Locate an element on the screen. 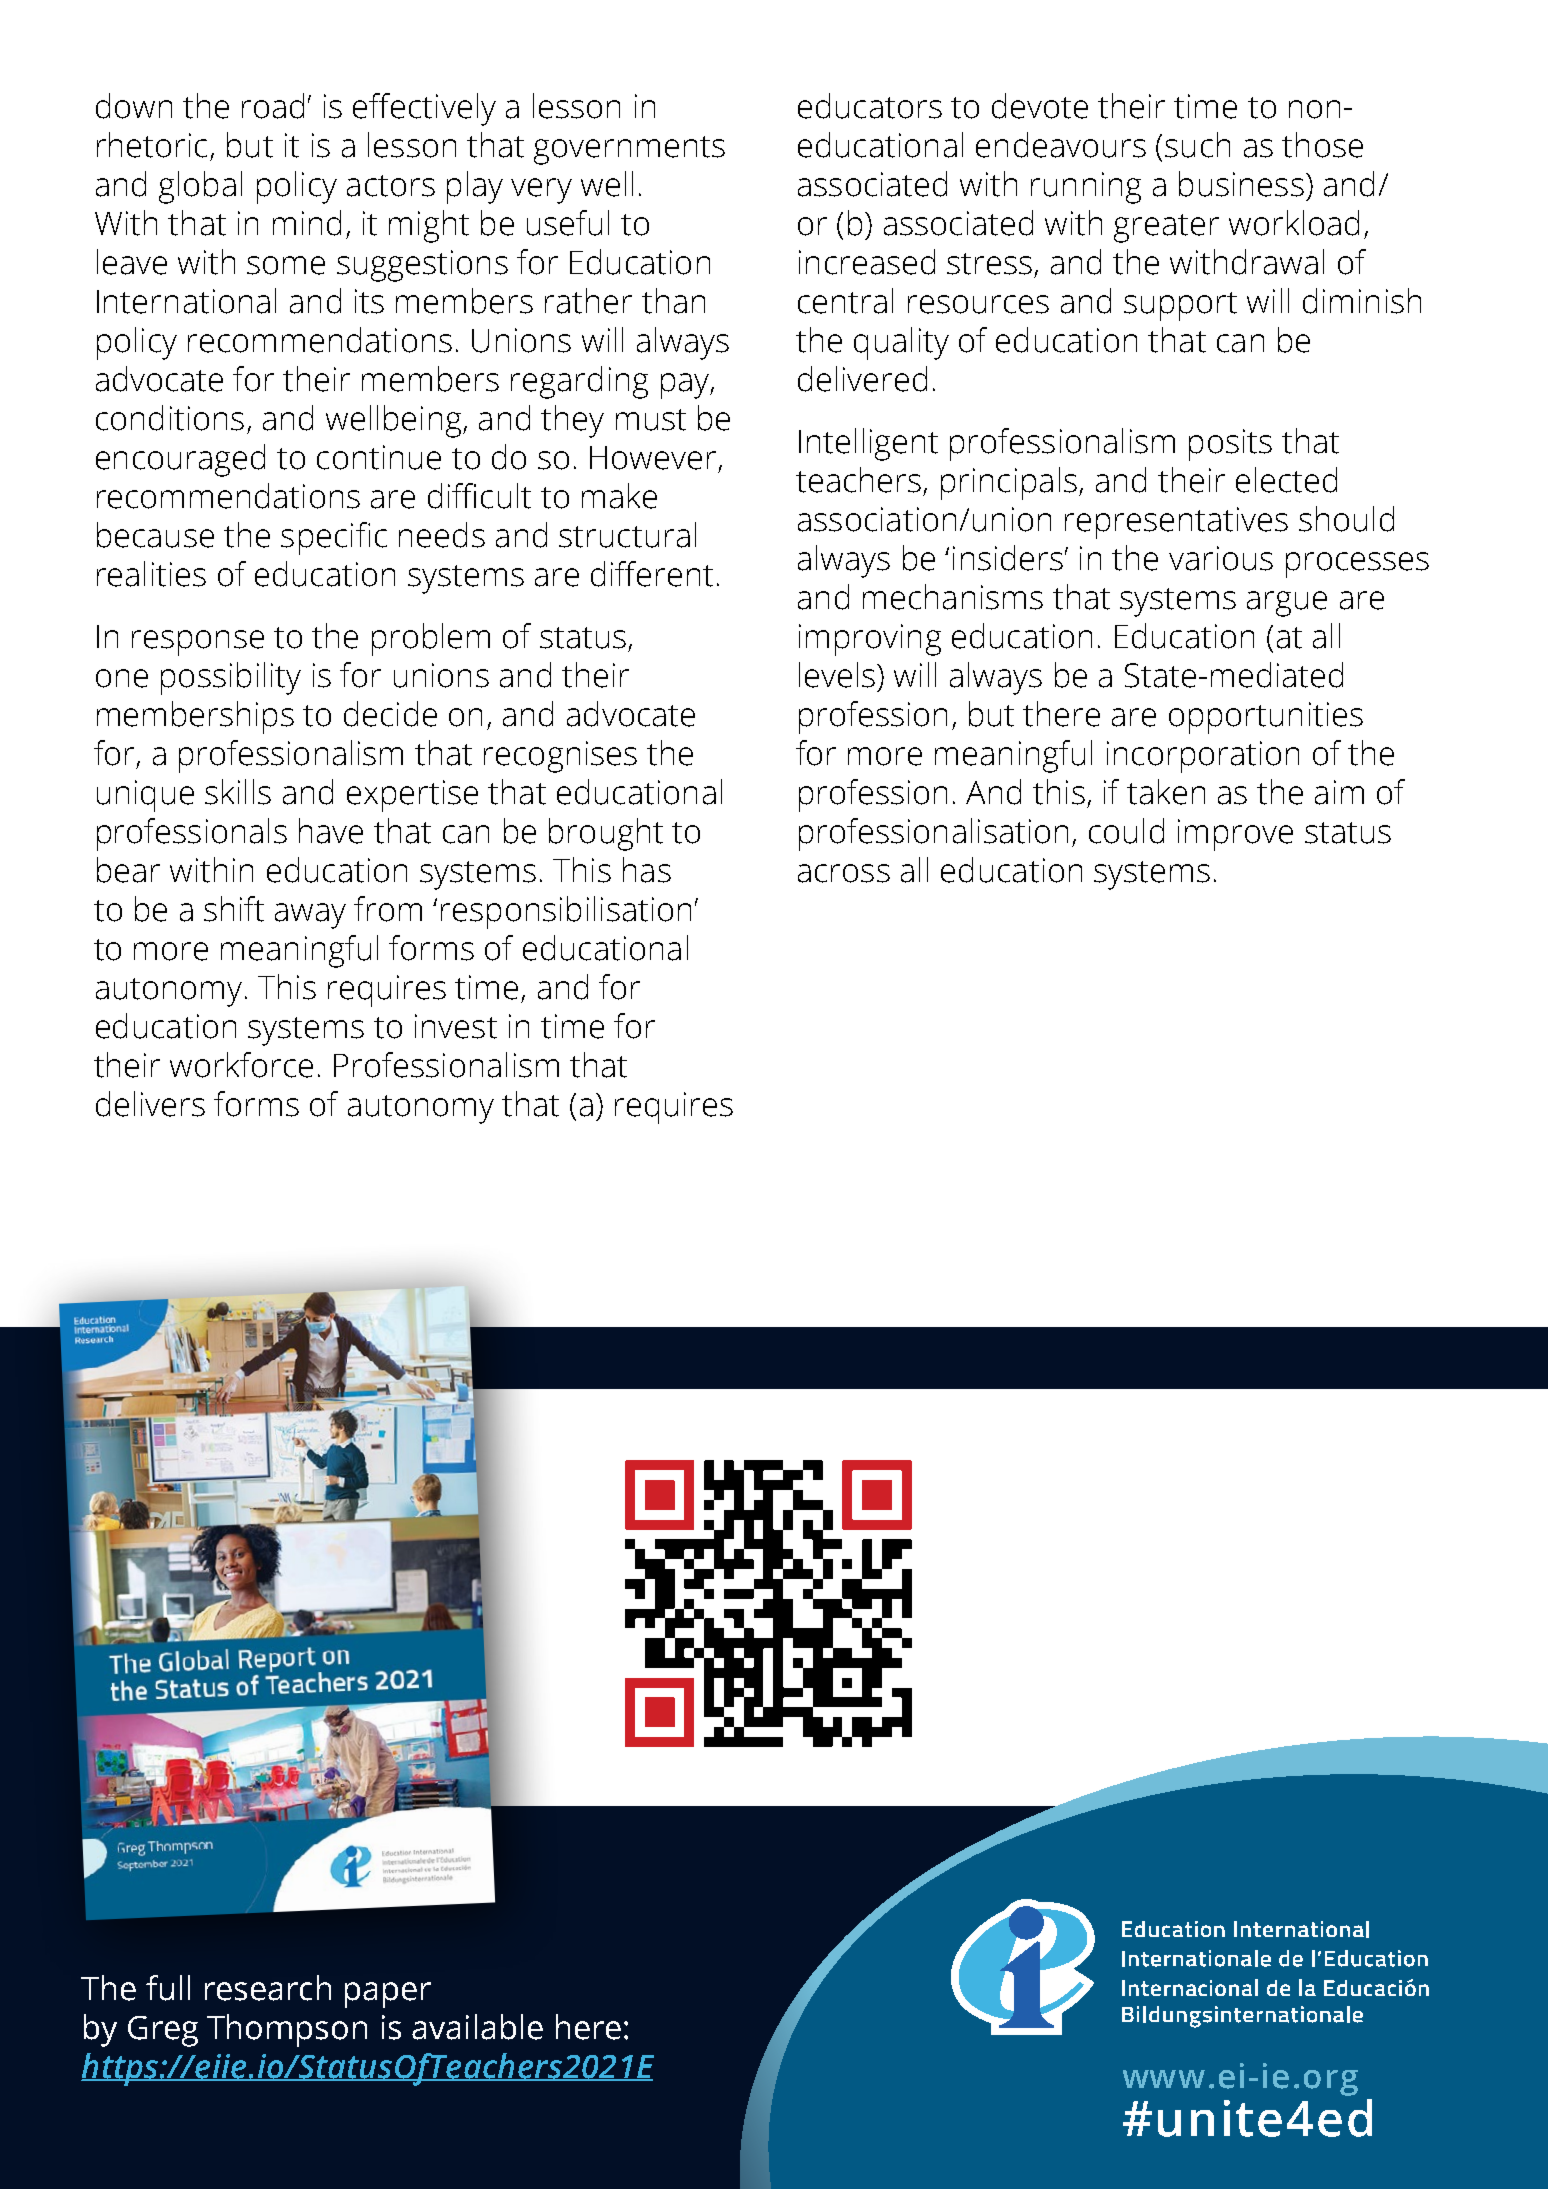 This screenshot has width=1548, height=2189. workforce is located at coordinates (241, 1065).
